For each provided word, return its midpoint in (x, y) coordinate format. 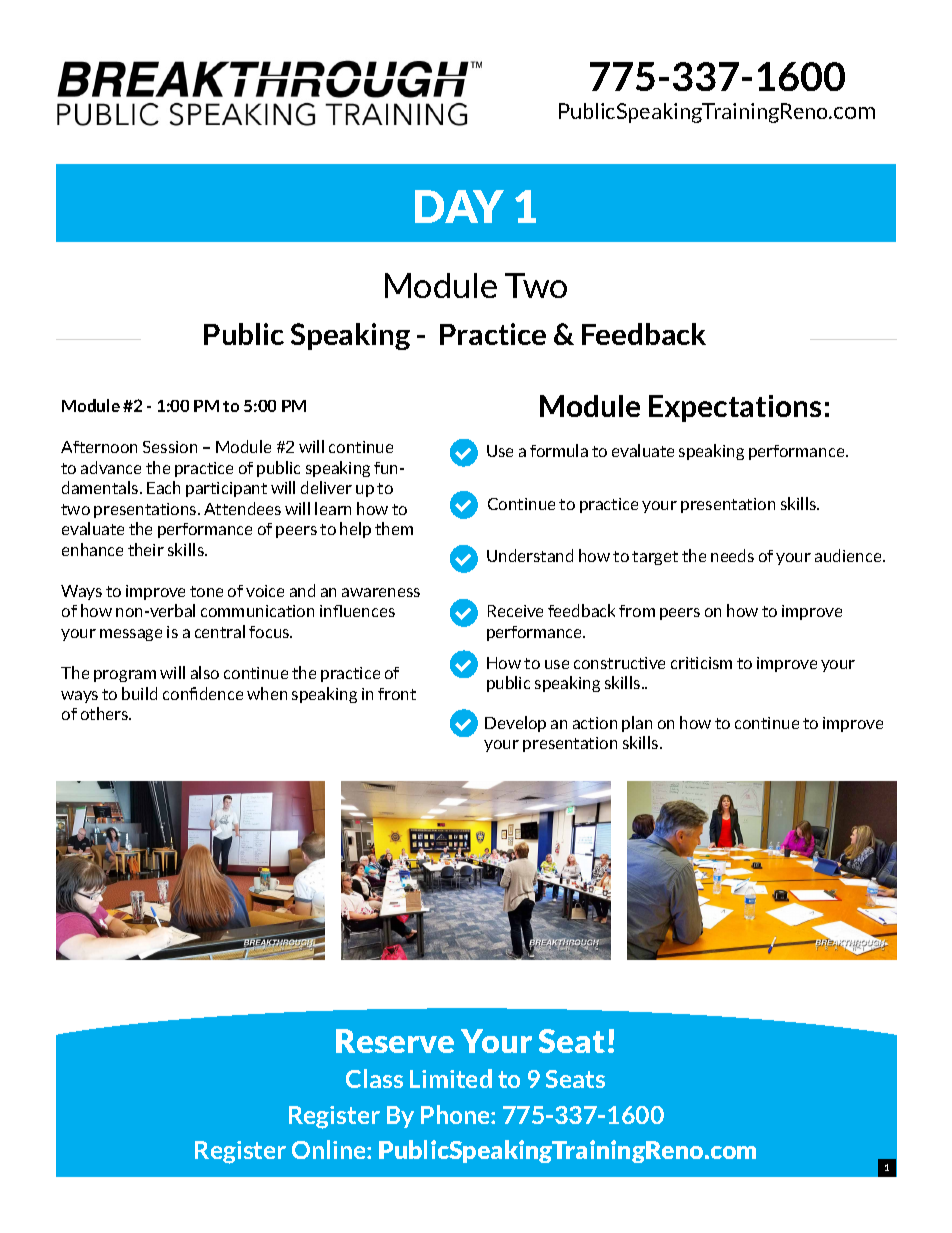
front (397, 694)
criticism (701, 663)
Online (330, 1149)
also (205, 672)
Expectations (735, 408)
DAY (459, 206)
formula (559, 450)
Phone (456, 1114)
